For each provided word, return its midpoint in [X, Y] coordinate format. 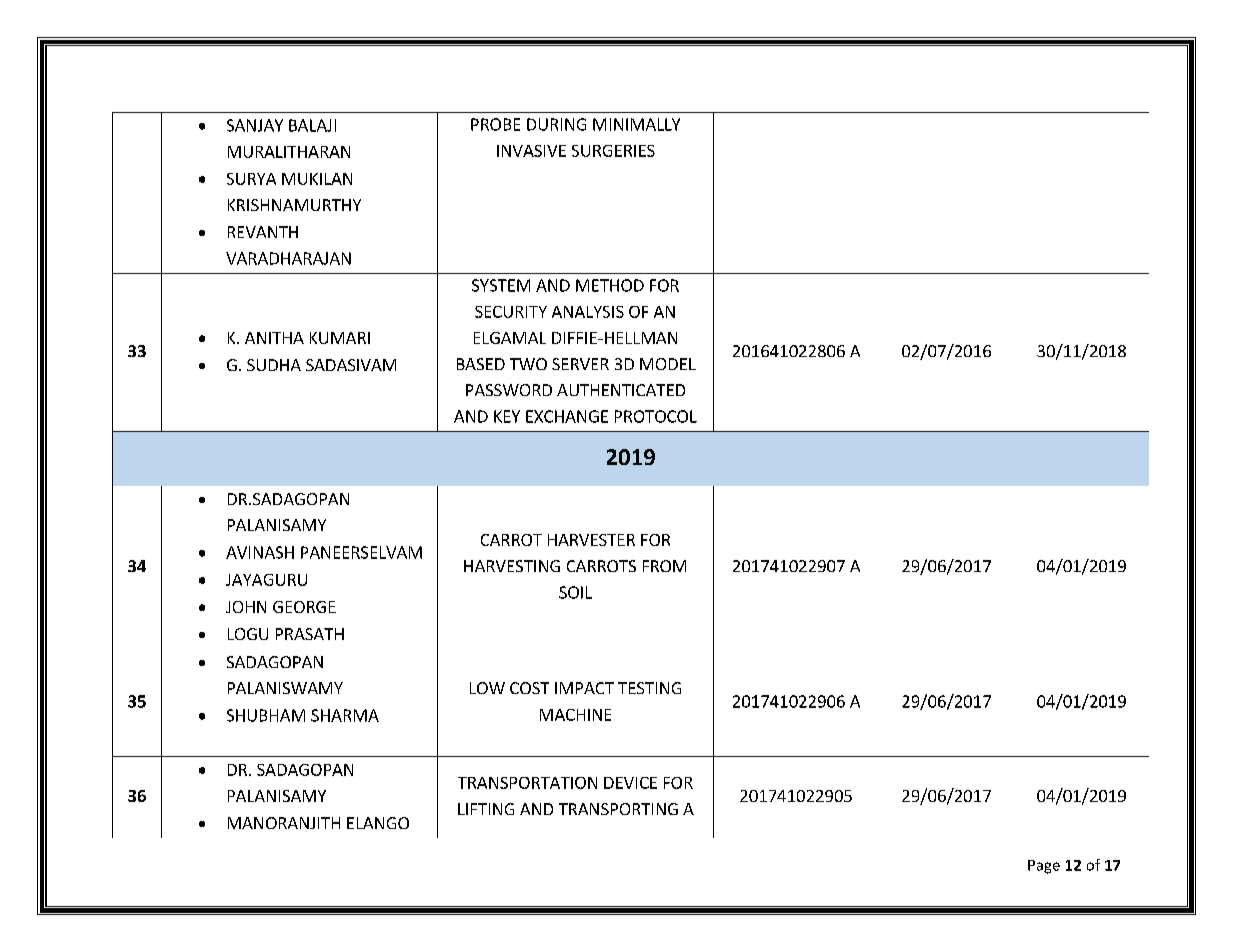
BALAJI [312, 125]
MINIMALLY [636, 124]
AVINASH [260, 552]
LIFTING [486, 809]
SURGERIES [613, 151]
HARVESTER [591, 540]
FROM [664, 566]
